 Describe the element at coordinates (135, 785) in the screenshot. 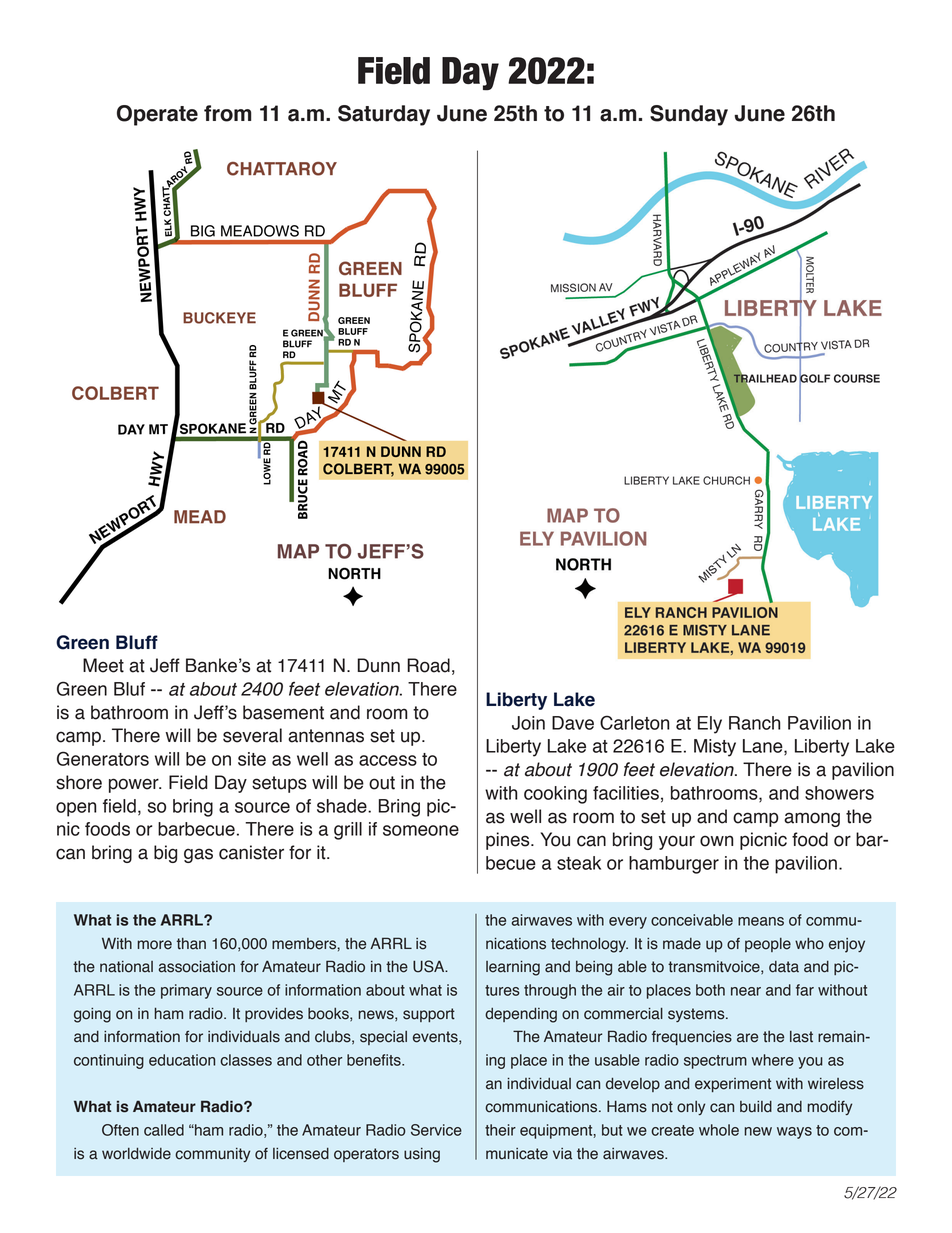

I see `power` at that location.
